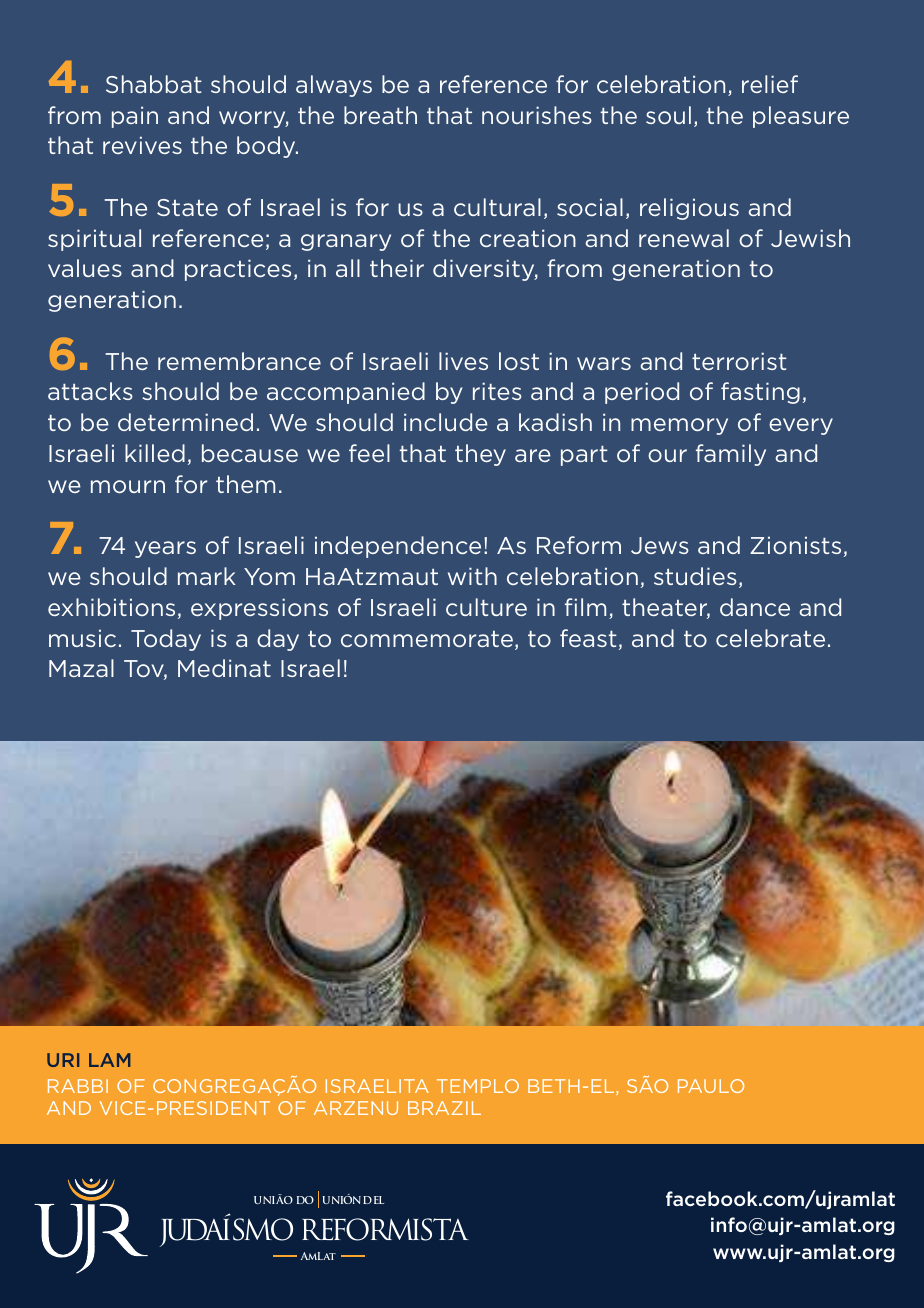 The height and width of the document is (1308, 924). What do you see at coordinates (380, 115) in the document?
I see `breath` at bounding box center [380, 115].
